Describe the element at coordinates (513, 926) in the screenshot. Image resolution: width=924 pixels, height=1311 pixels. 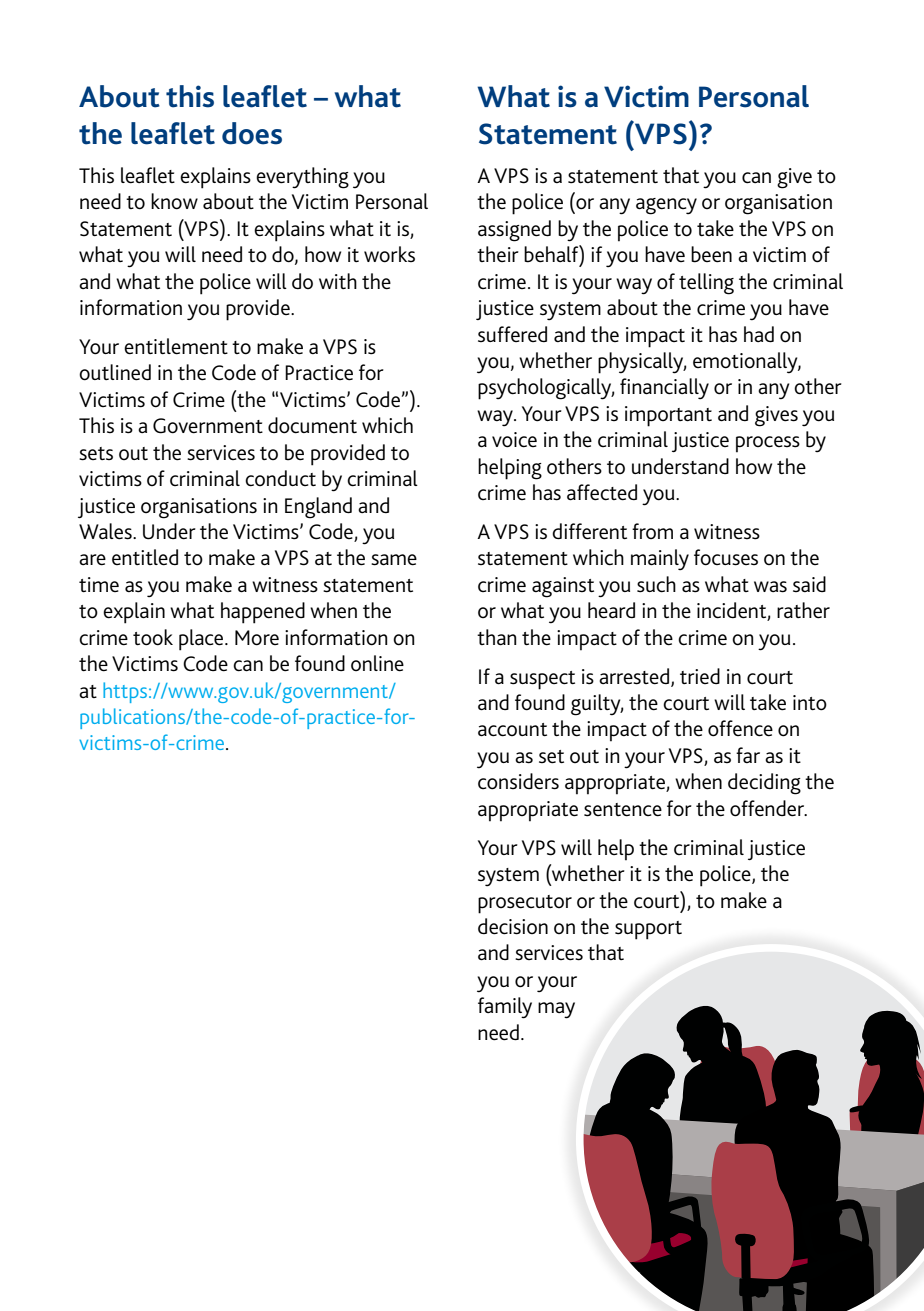
I see `decision` at that location.
